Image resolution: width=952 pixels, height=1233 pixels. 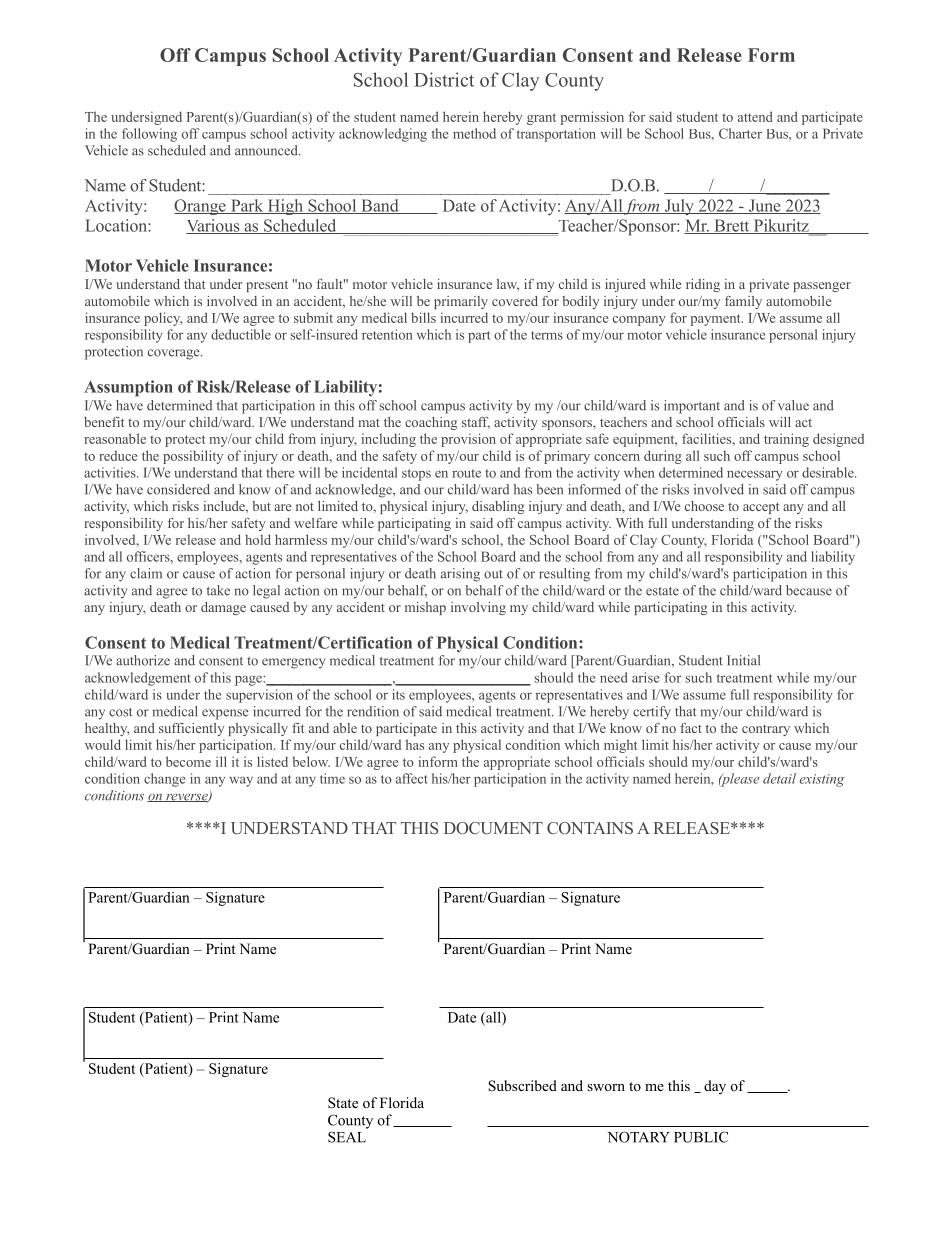 What do you see at coordinates (474, 133) in the screenshot?
I see `method` at bounding box center [474, 133].
